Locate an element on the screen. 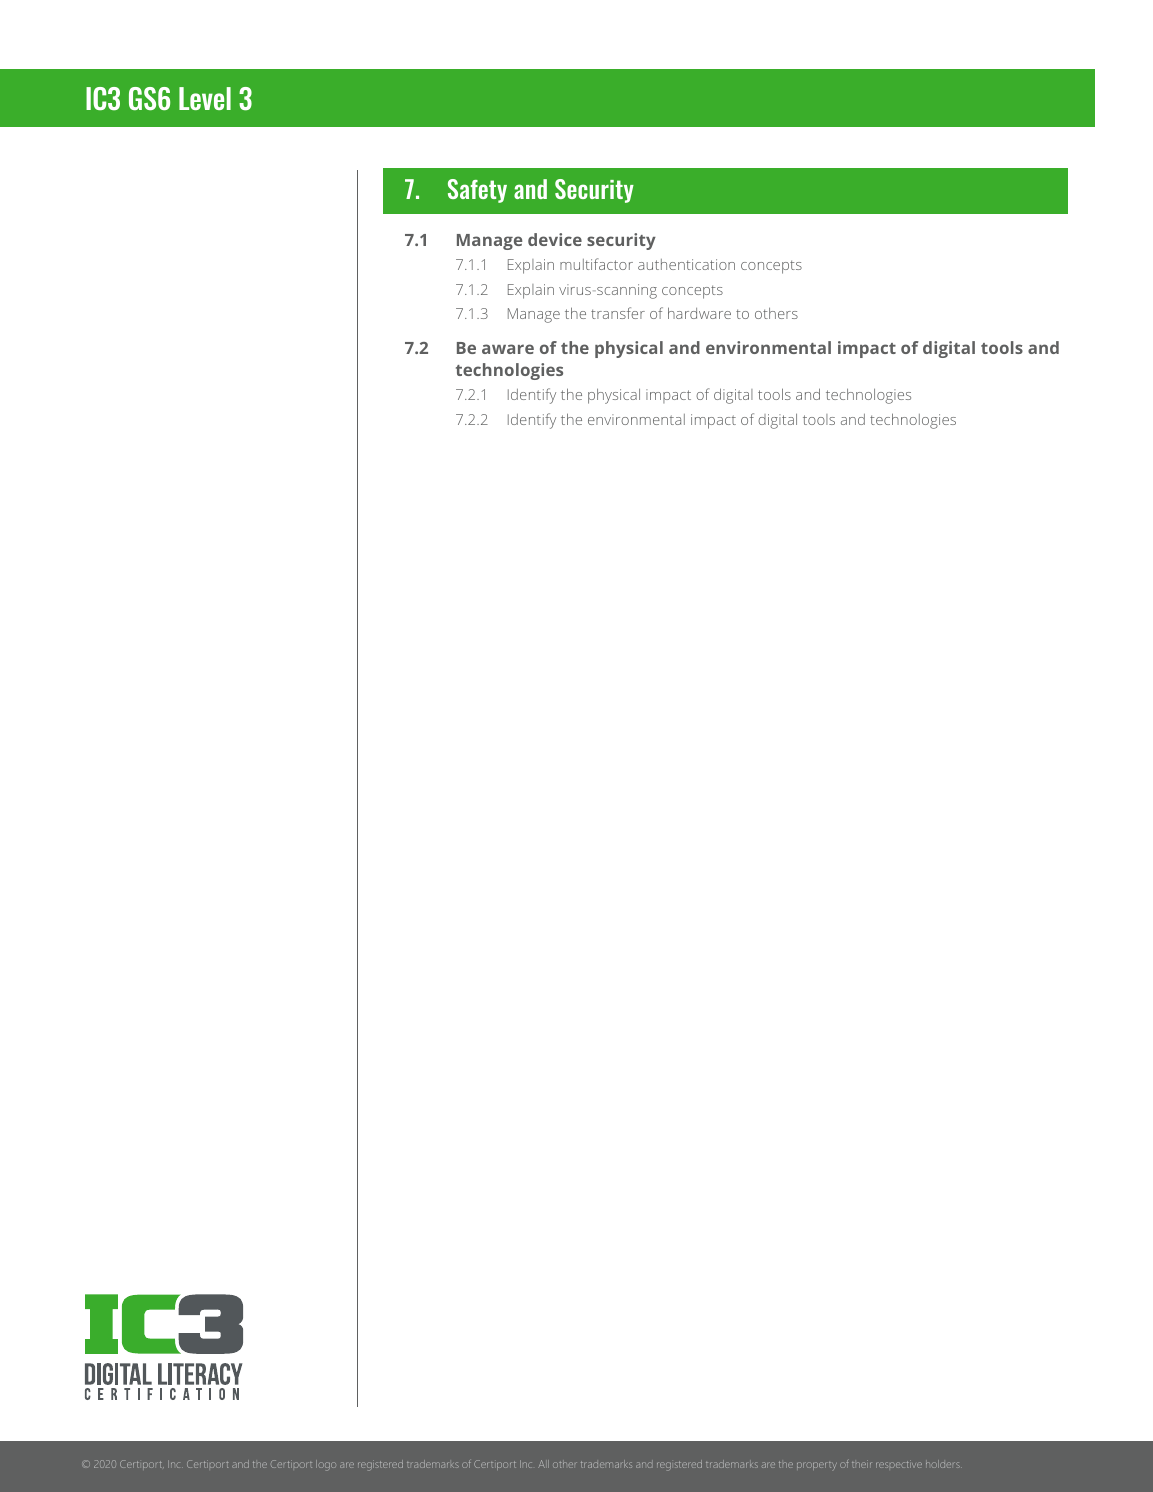  their is located at coordinates (862, 1464).
